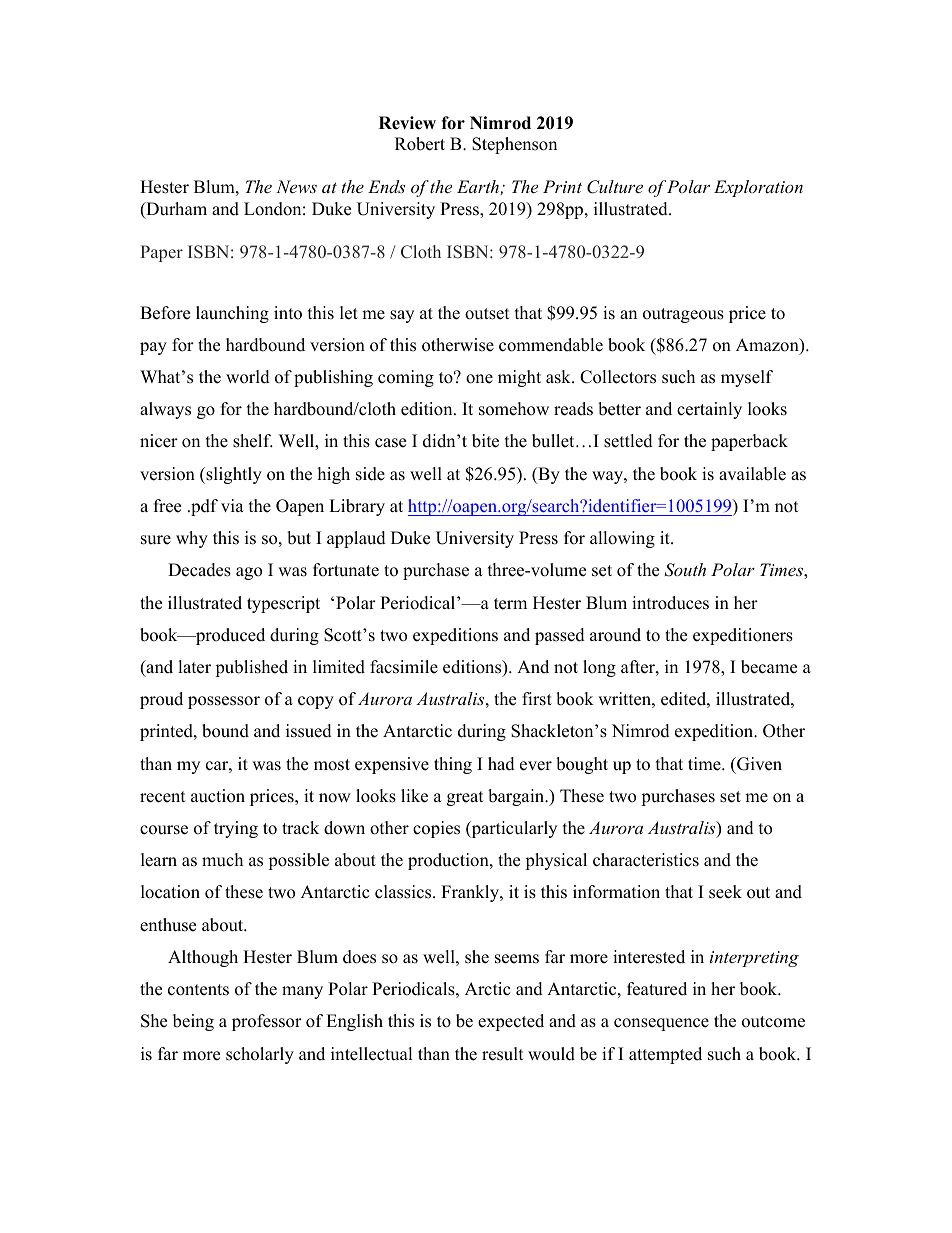 The width and height of the screenshot is (952, 1233). Describe the element at coordinates (251, 668) in the screenshot. I see `published` at that location.
